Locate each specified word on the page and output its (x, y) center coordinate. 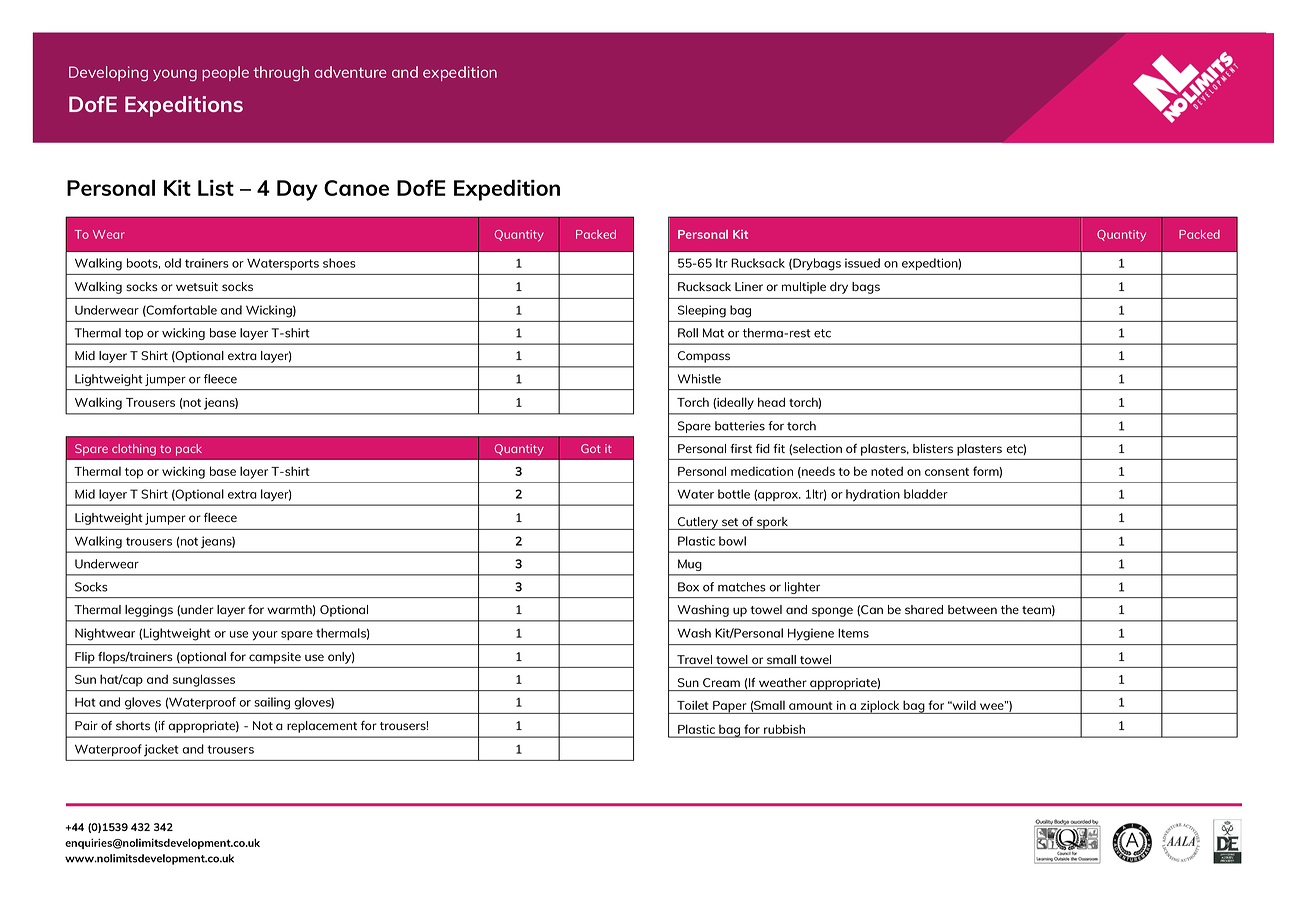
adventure (350, 72)
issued (862, 263)
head (771, 402)
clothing (134, 450)
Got (591, 448)
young (175, 75)
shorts (133, 725)
